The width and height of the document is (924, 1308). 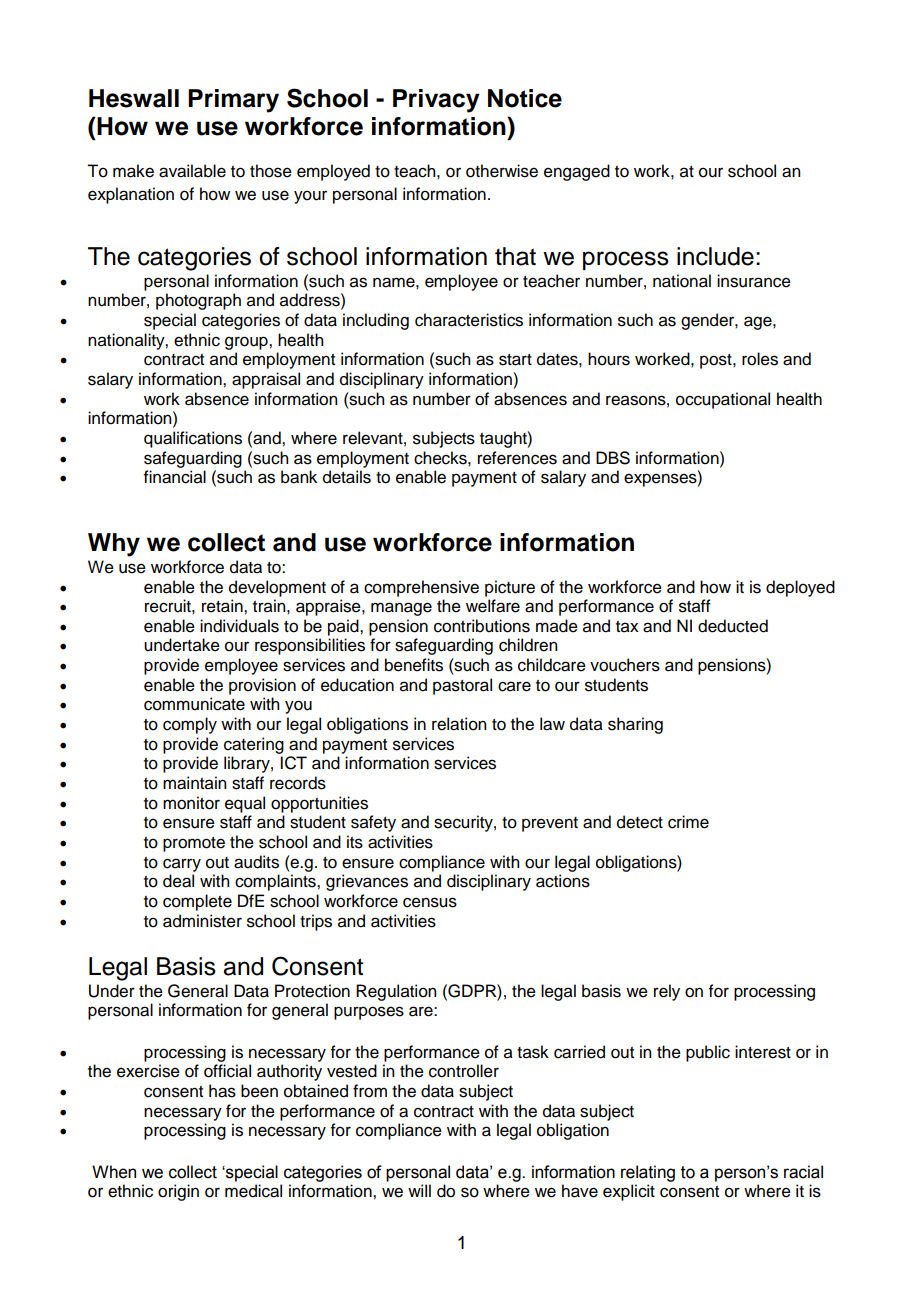 What do you see at coordinates (178, 1192) in the document?
I see `origin` at bounding box center [178, 1192].
